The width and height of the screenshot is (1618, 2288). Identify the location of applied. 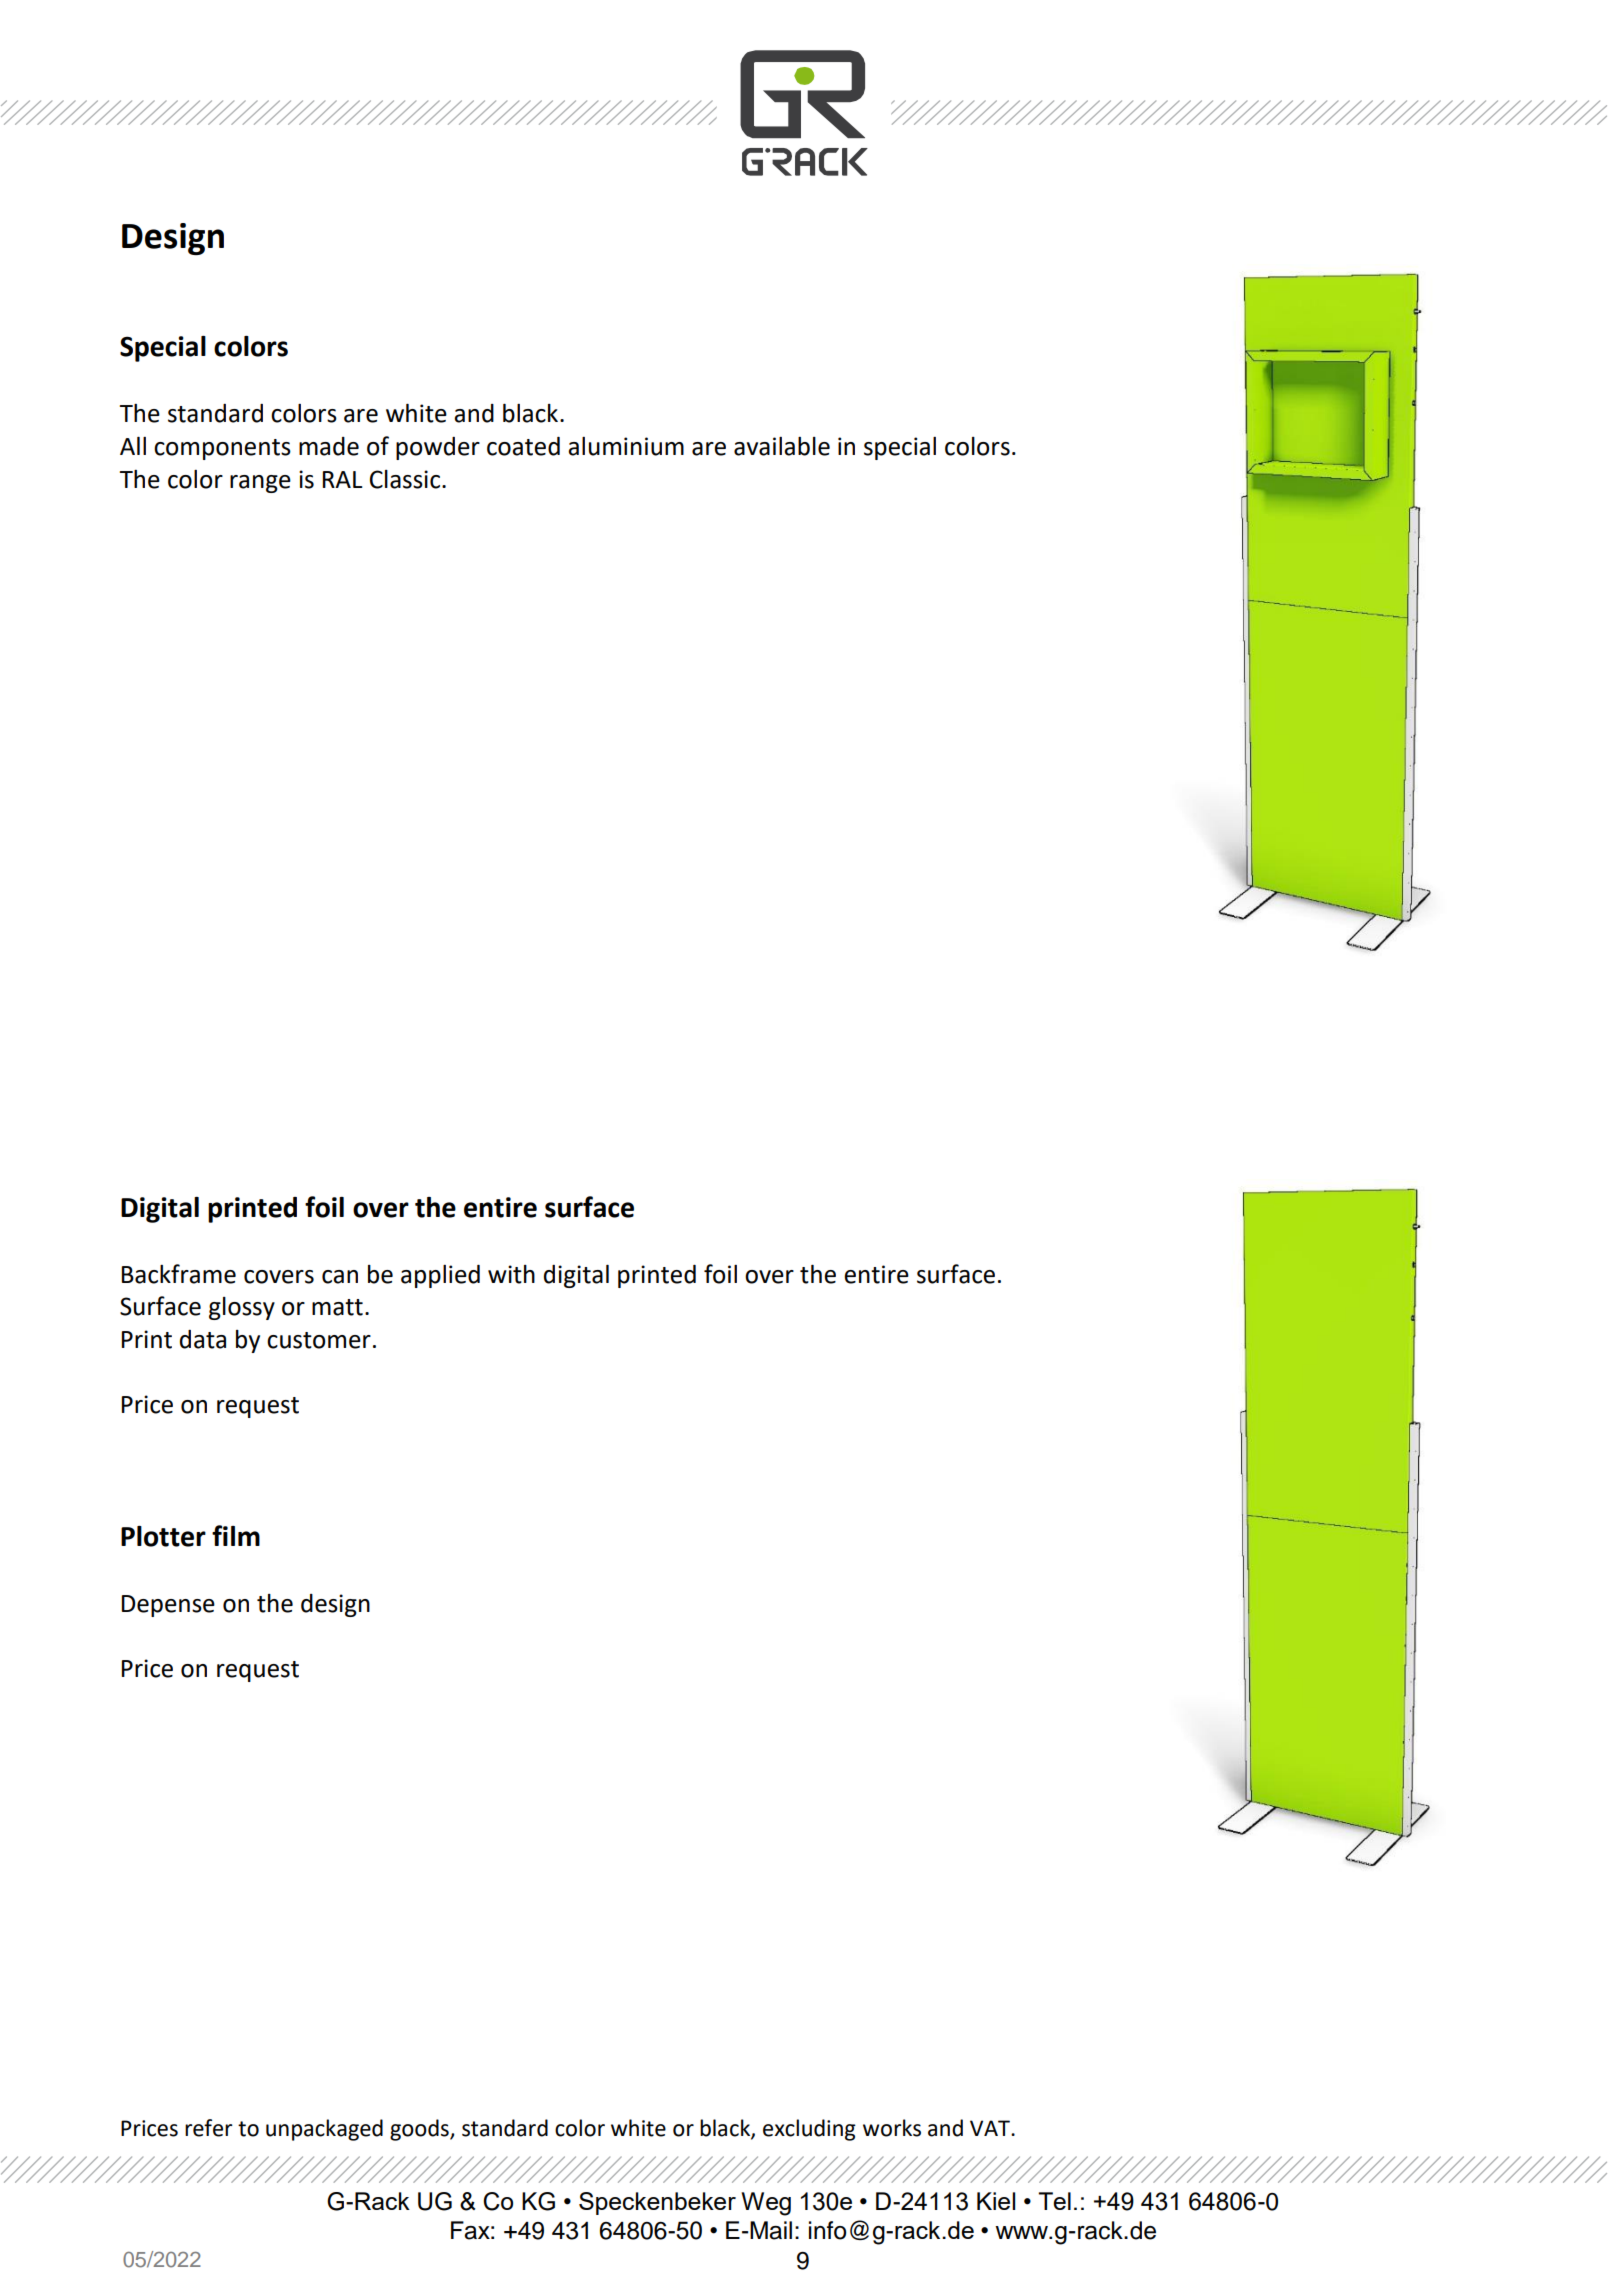
(440, 1276).
